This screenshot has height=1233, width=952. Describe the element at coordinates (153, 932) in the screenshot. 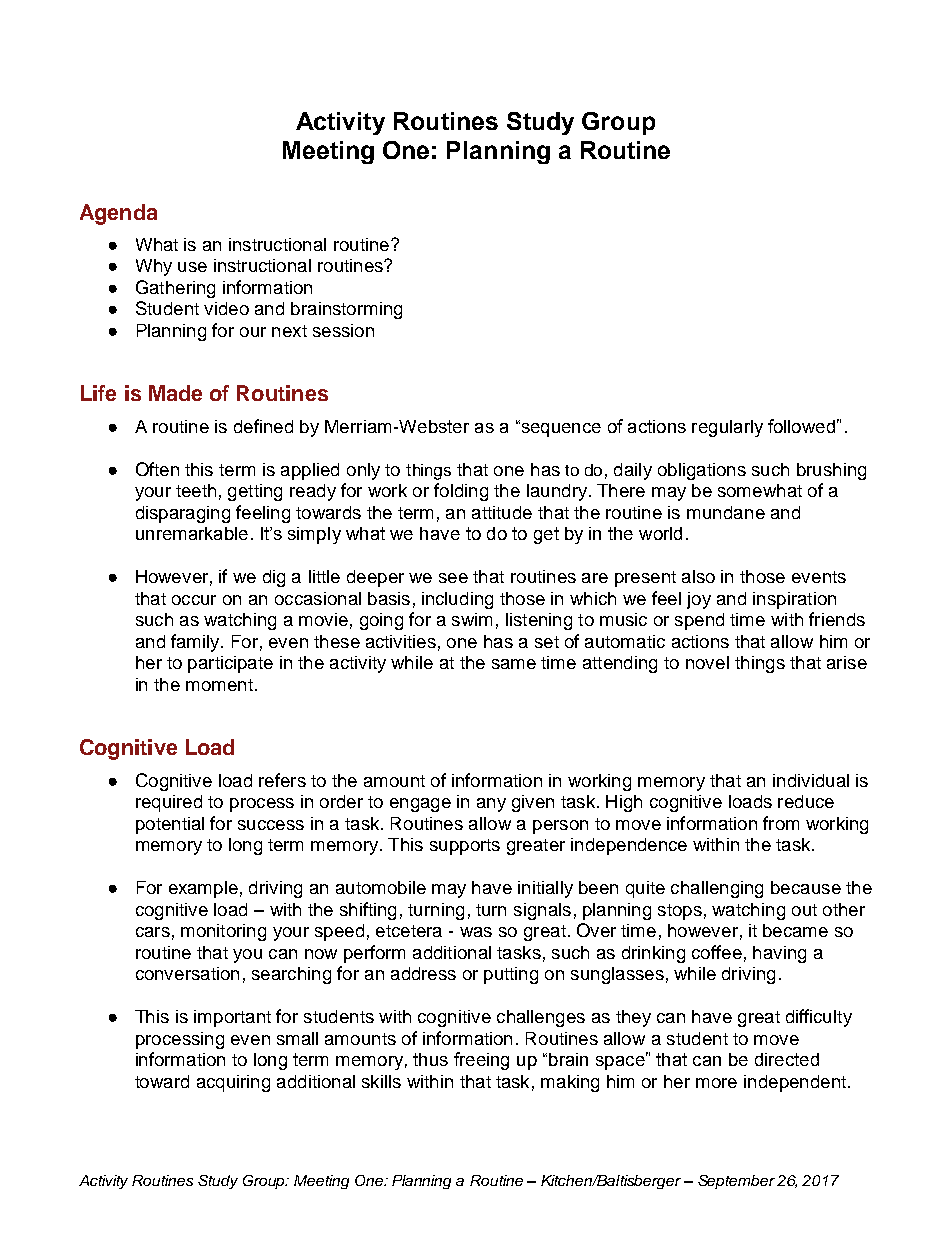

I see `cars` at that location.
